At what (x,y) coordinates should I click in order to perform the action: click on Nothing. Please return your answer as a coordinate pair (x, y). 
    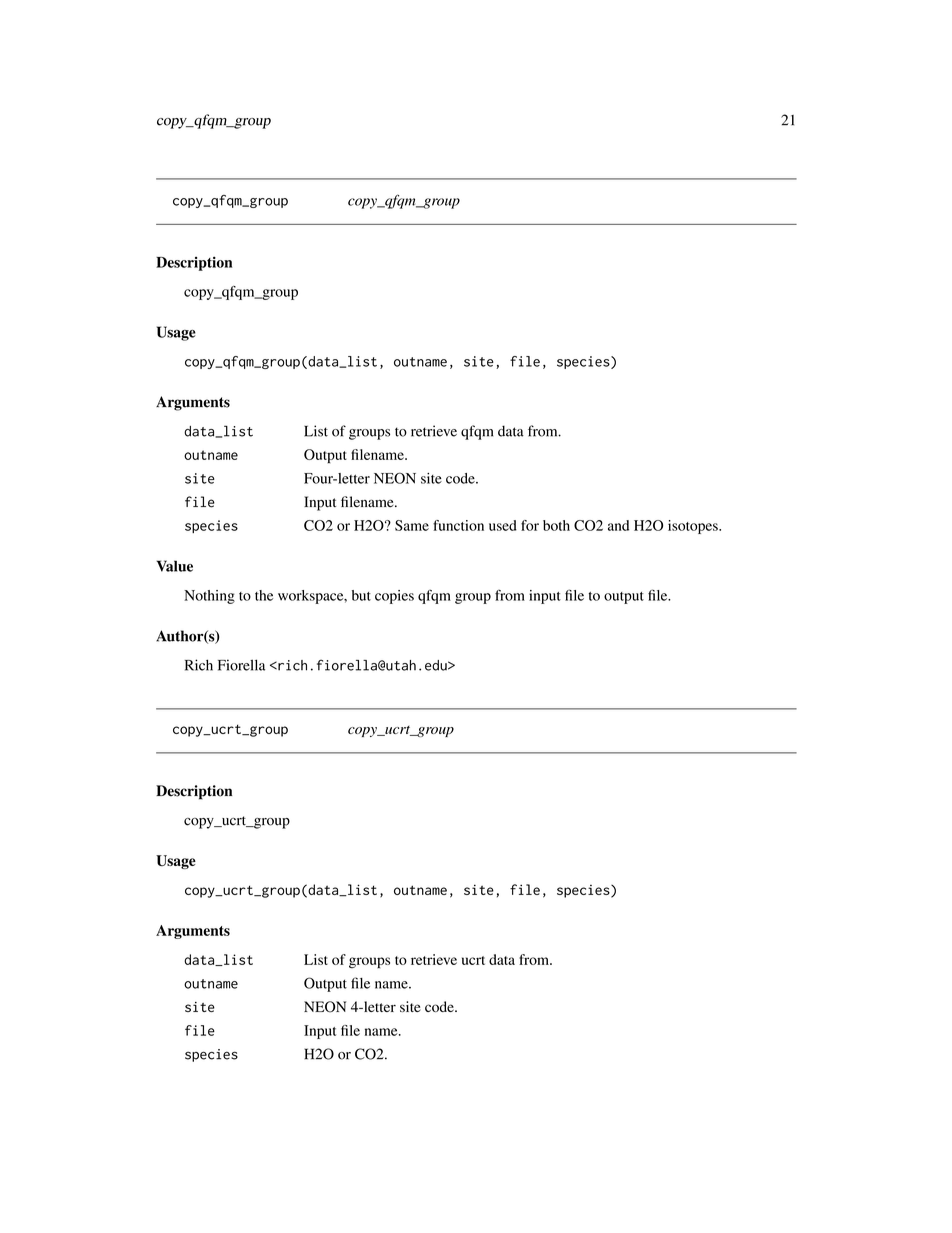
    Looking at the image, I should click on (209, 597).
